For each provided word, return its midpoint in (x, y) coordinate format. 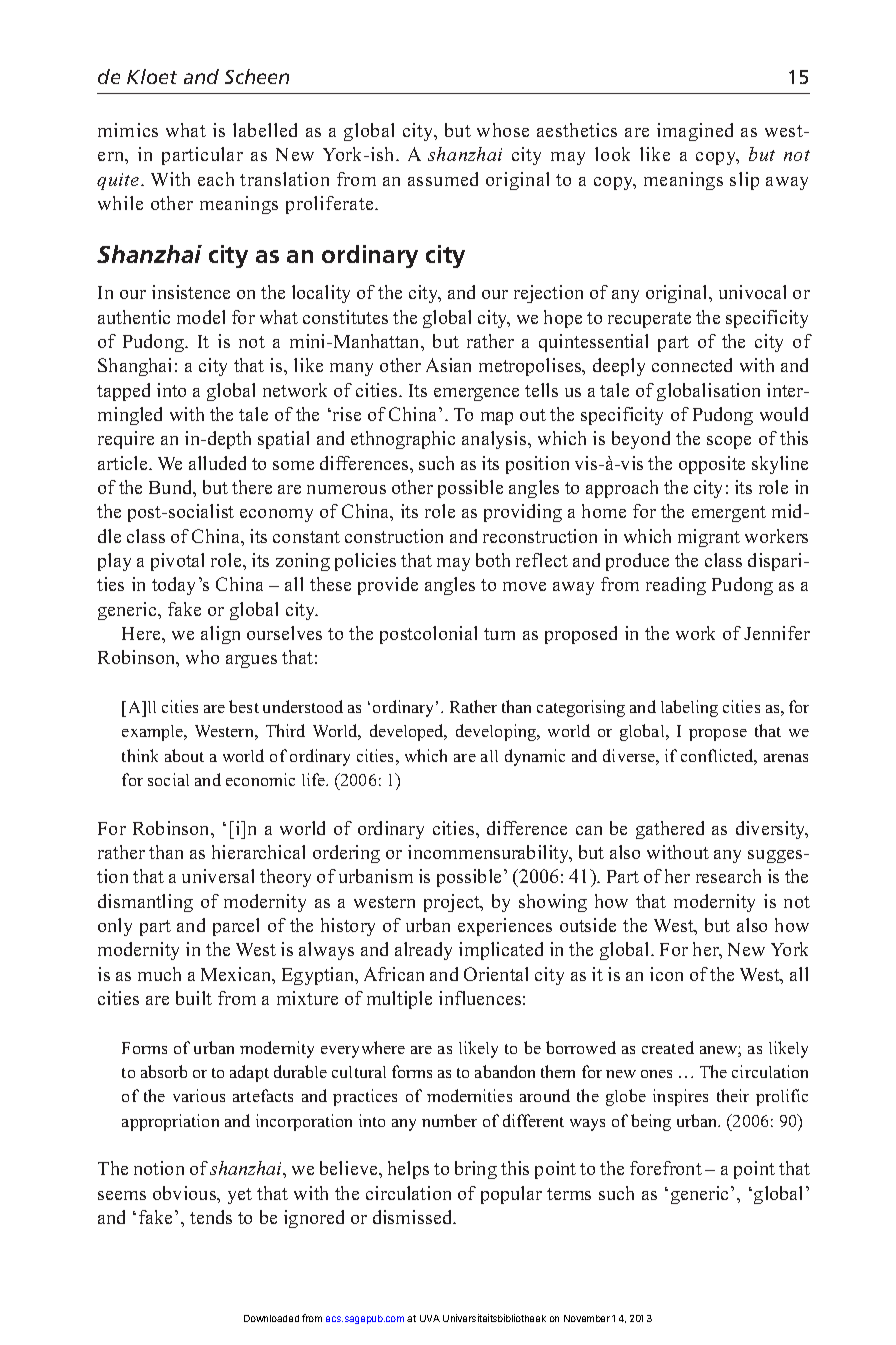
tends (211, 1217)
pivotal (177, 562)
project (453, 903)
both (493, 560)
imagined (695, 132)
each (216, 179)
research (728, 876)
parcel (236, 927)
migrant (709, 538)
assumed (443, 179)
